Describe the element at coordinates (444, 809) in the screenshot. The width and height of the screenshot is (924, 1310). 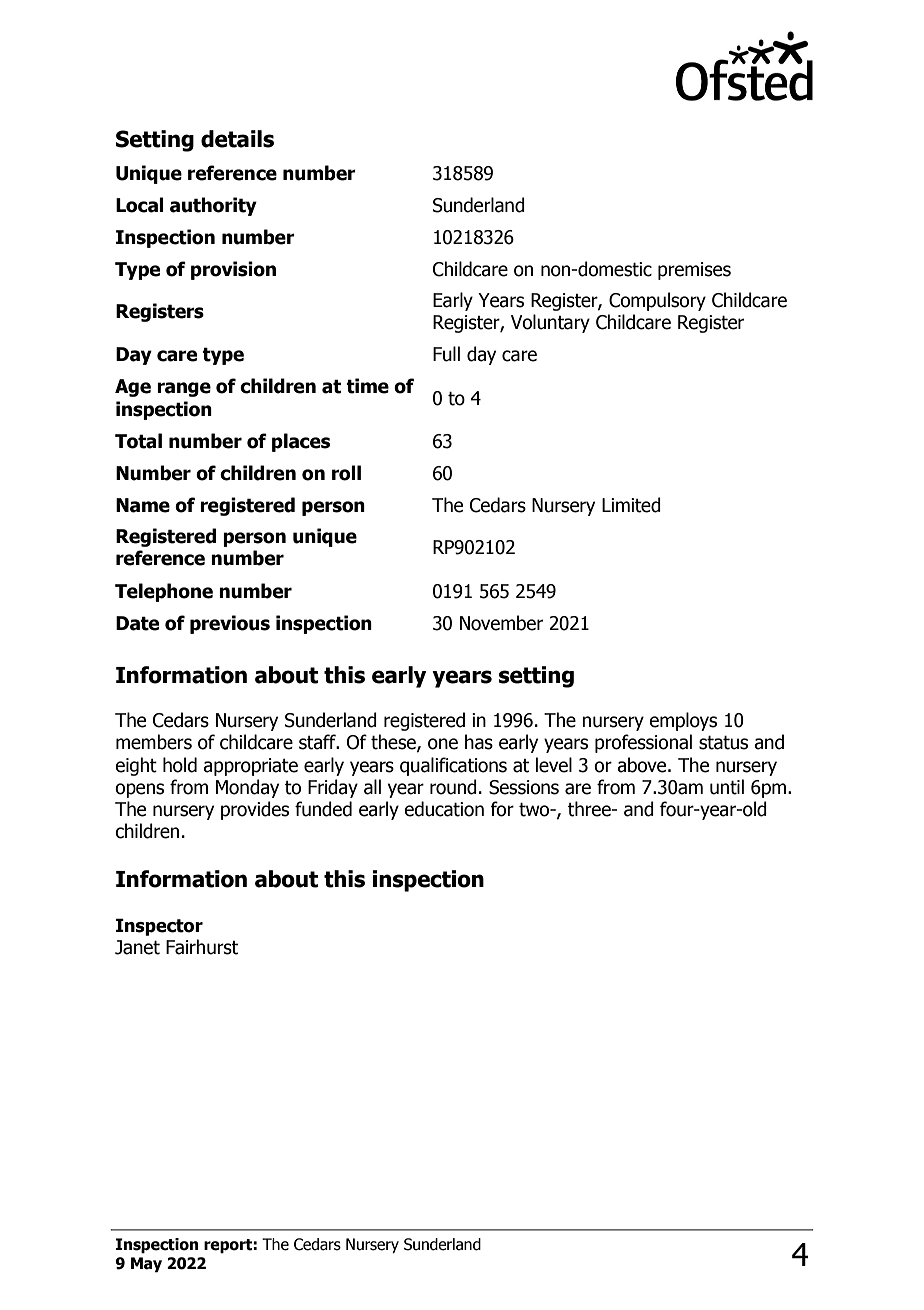
I see `education` at that location.
